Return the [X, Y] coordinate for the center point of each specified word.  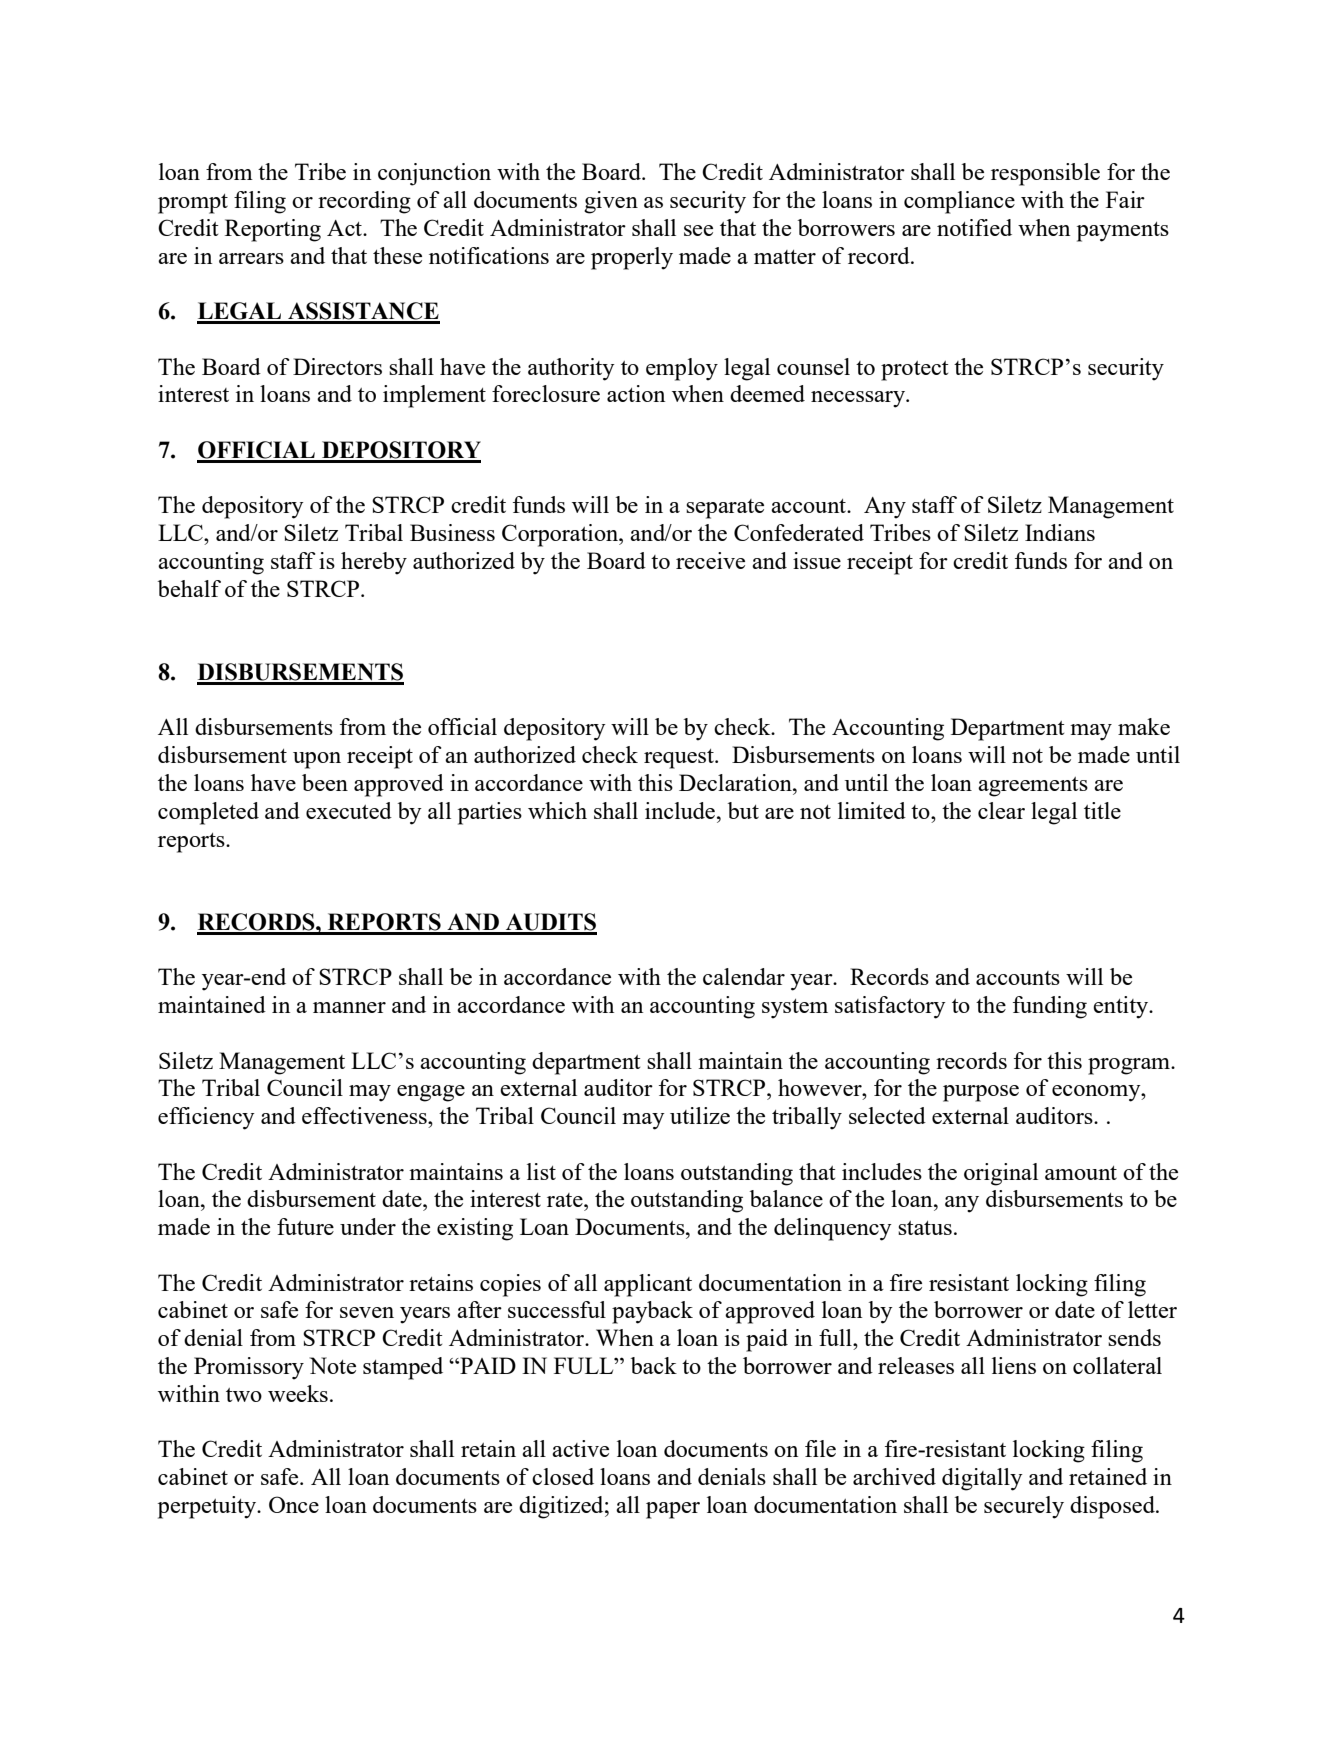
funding [1050, 1007]
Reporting [273, 230]
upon [317, 760]
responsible [1045, 174]
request [680, 759]
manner [349, 1007]
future [305, 1226]
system [795, 1009]
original [1001, 1174]
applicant [648, 1285]
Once [294, 1504]
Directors [337, 366]
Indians [1060, 532]
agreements [1033, 787]
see [698, 230]
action [636, 393]
